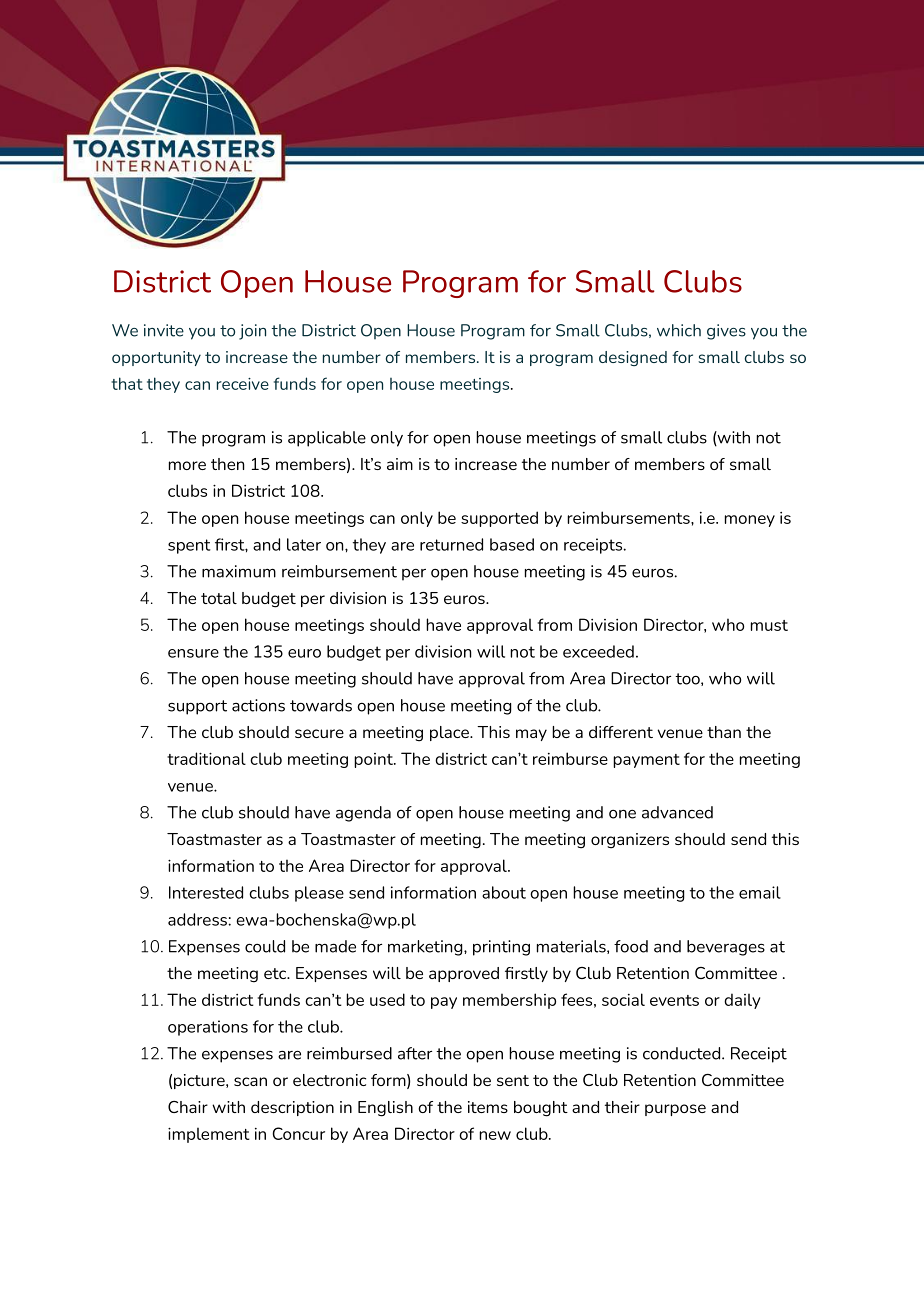 The image size is (924, 1307). Describe the element at coordinates (675, 1110) in the page. I see `purpose` at that location.
